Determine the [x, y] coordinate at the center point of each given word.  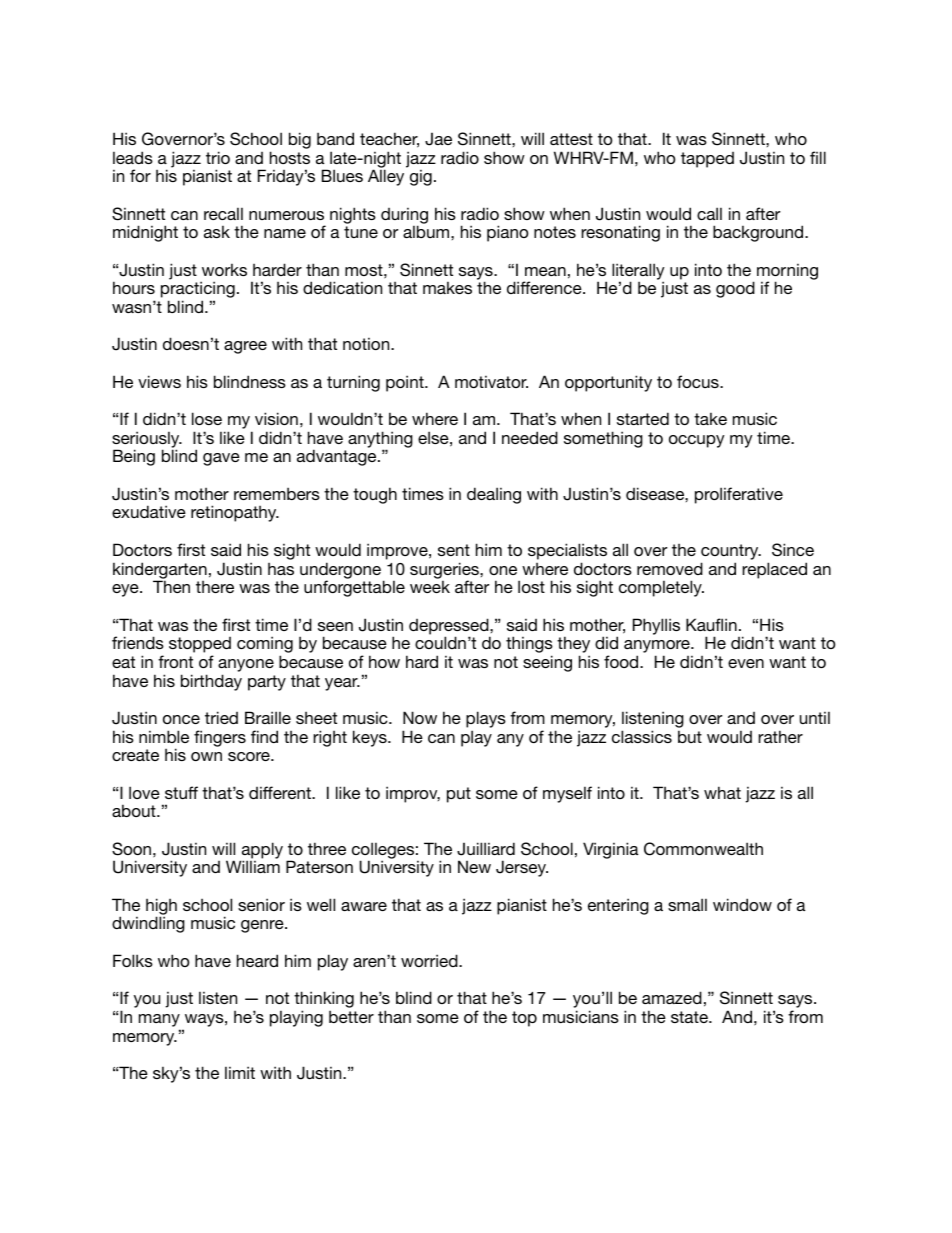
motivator [491, 381]
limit [240, 1072]
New [474, 866]
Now [420, 717]
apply [261, 851]
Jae [438, 139]
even [746, 663]
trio [218, 157]
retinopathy [235, 513]
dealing [494, 495]
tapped [707, 160]
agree [245, 347]
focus [699, 381]
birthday [211, 682]
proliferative [739, 495]
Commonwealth [703, 849]
